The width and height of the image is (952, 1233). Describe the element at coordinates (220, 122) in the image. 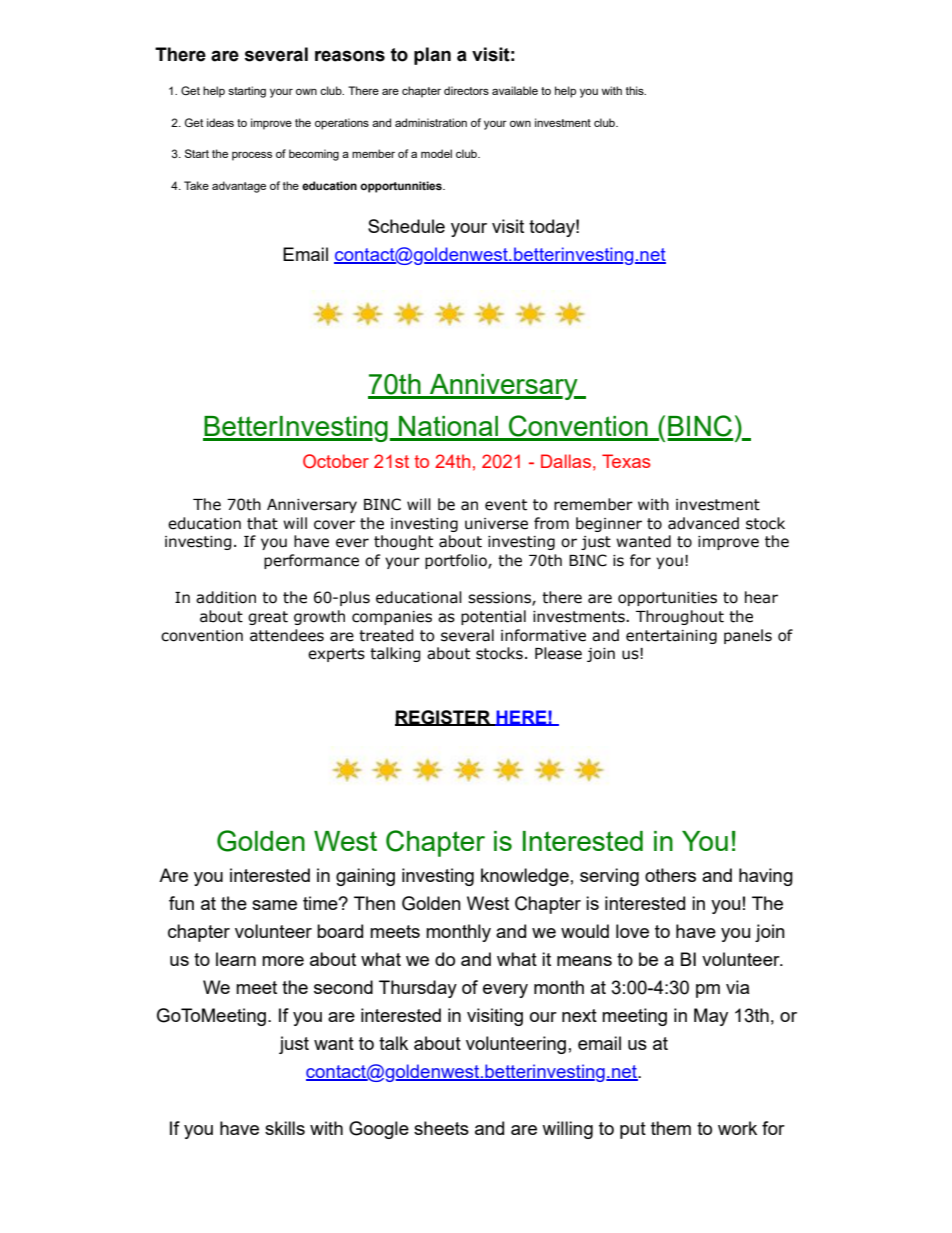

I see `ideas` at that location.
